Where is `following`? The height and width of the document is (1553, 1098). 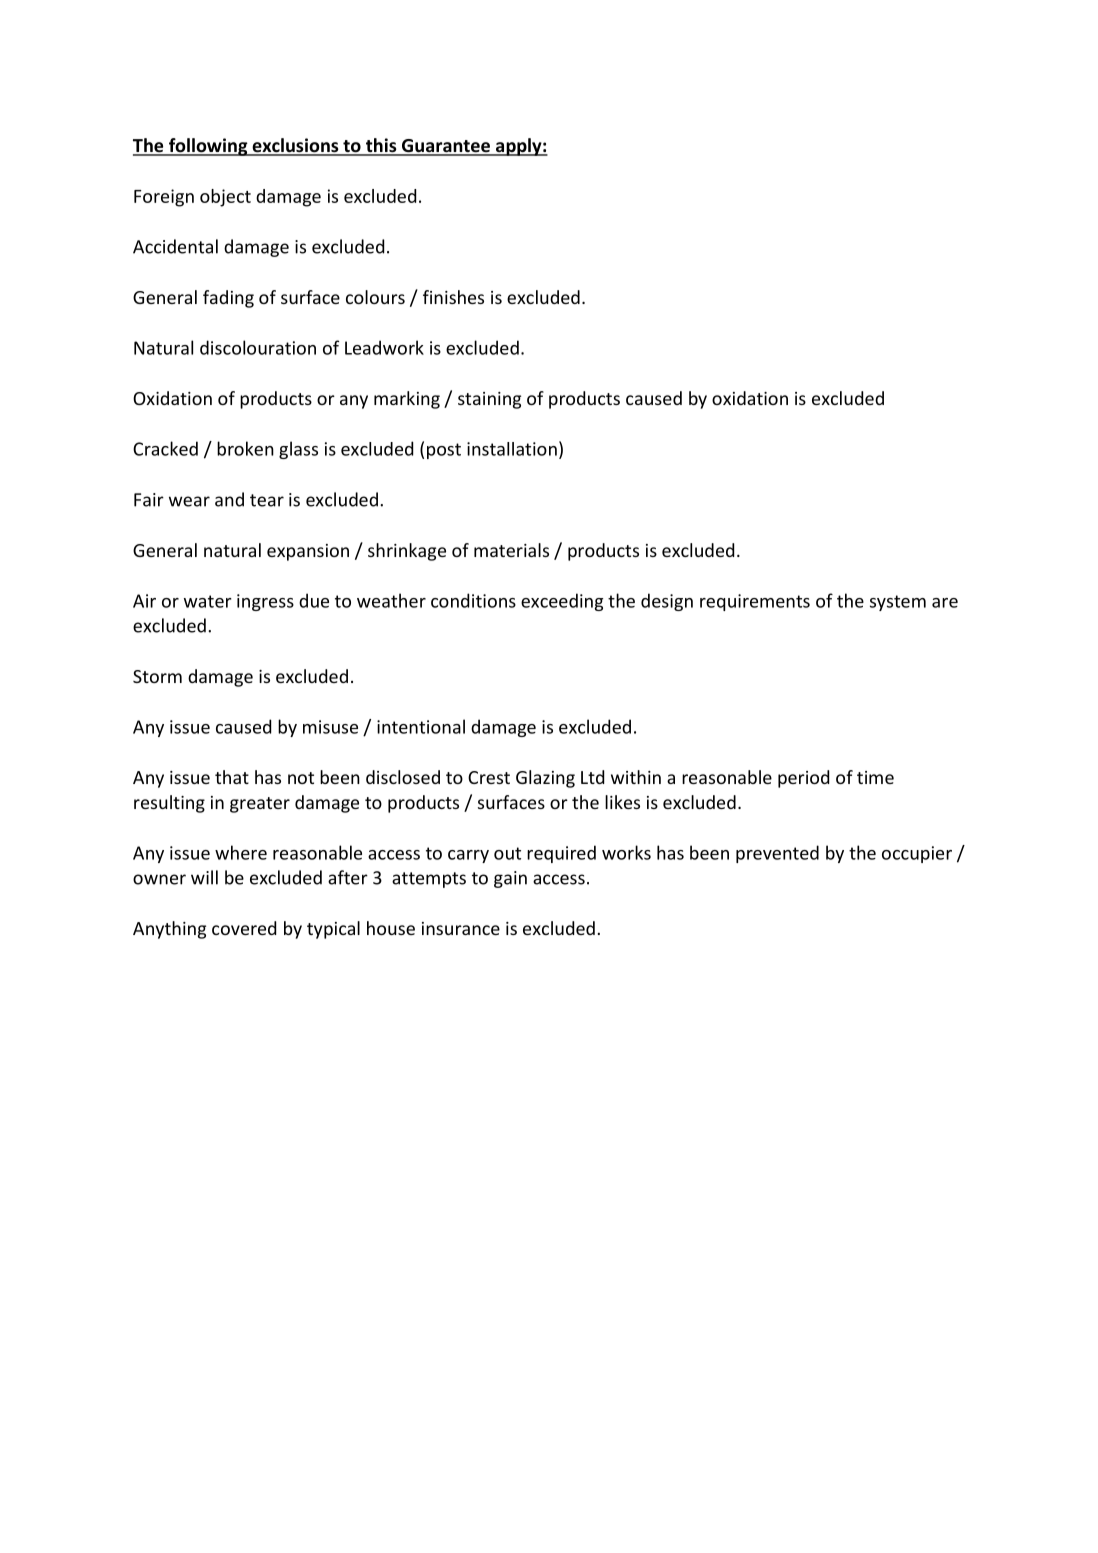 following is located at coordinates (208, 147).
